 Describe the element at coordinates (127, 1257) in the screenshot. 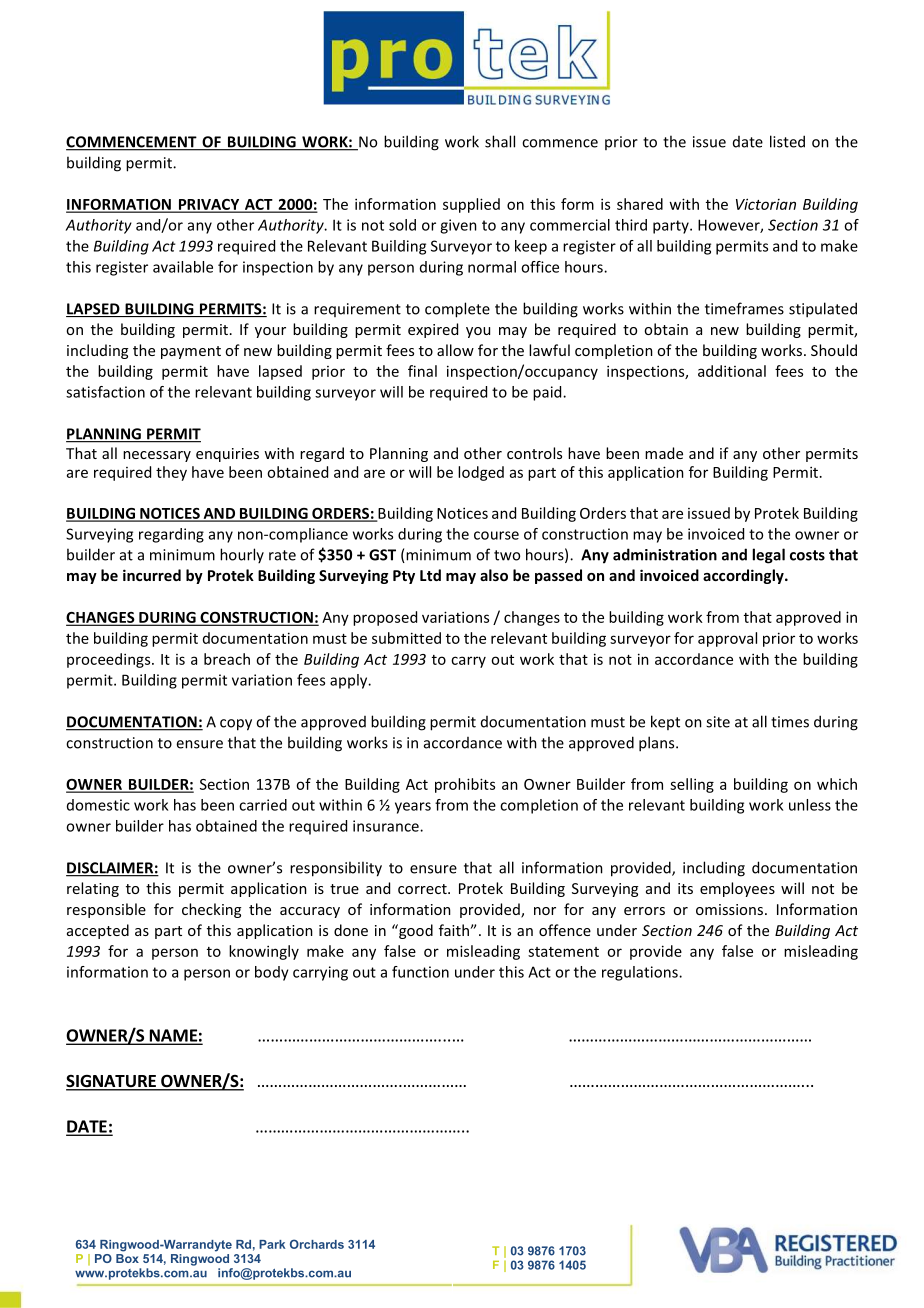

I see `Box` at that location.
